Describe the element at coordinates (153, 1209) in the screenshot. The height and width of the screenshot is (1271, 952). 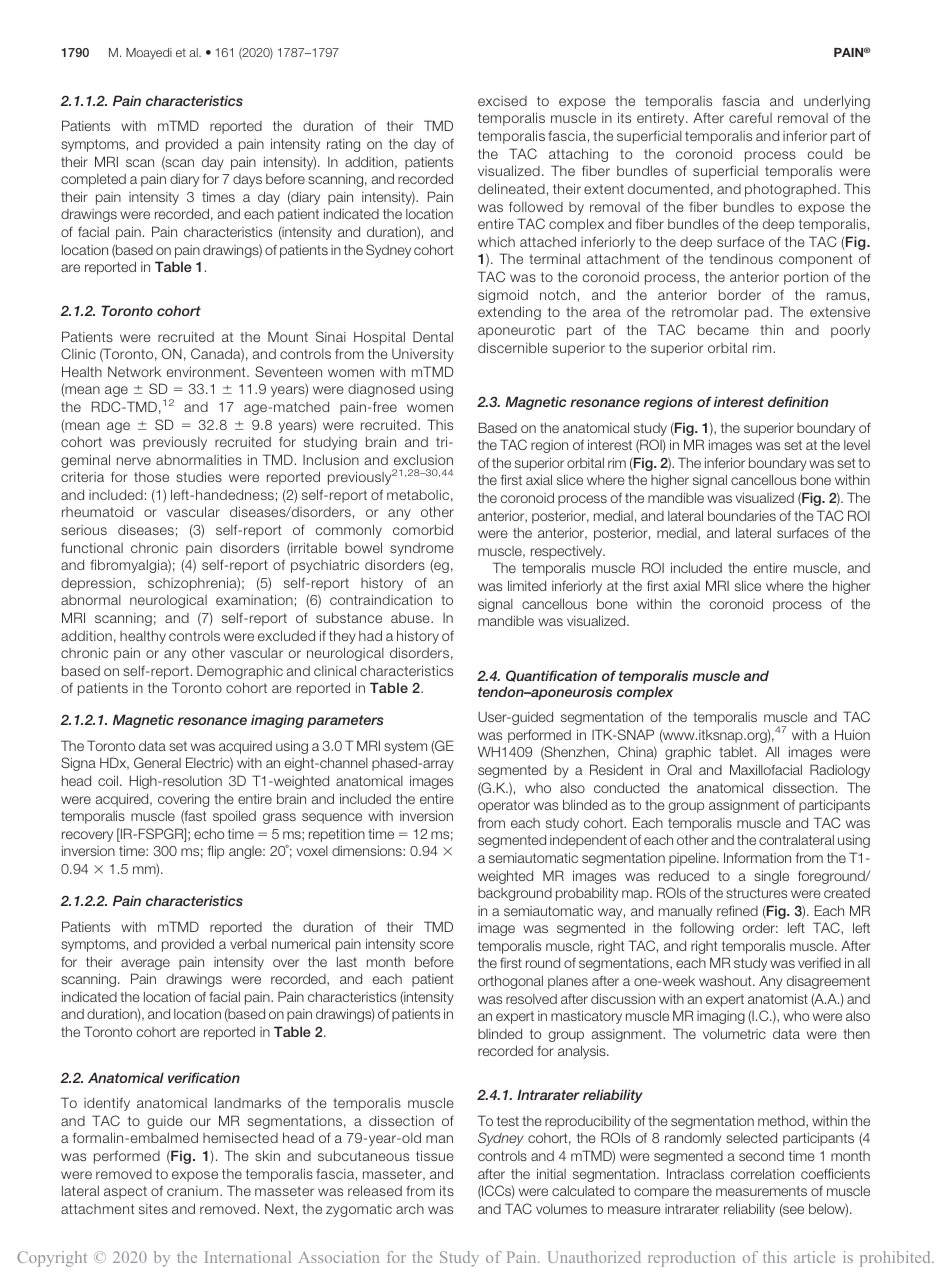
I see `sites` at that location.
